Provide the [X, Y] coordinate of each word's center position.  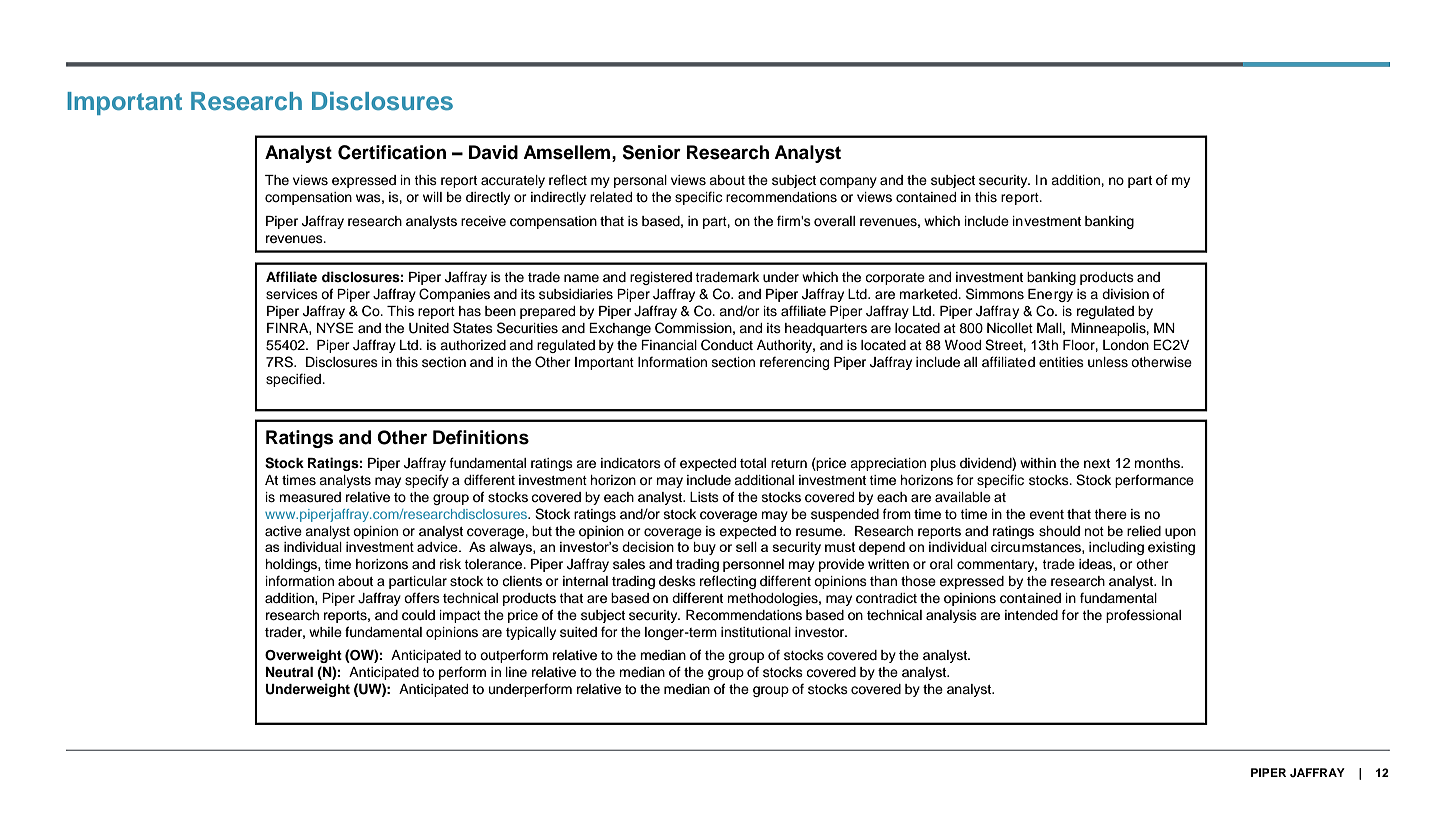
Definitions [481, 437]
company [848, 182]
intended [1031, 615]
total [753, 463]
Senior [651, 152]
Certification [392, 152]
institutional [756, 632]
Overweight [303, 656]
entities [1061, 362]
